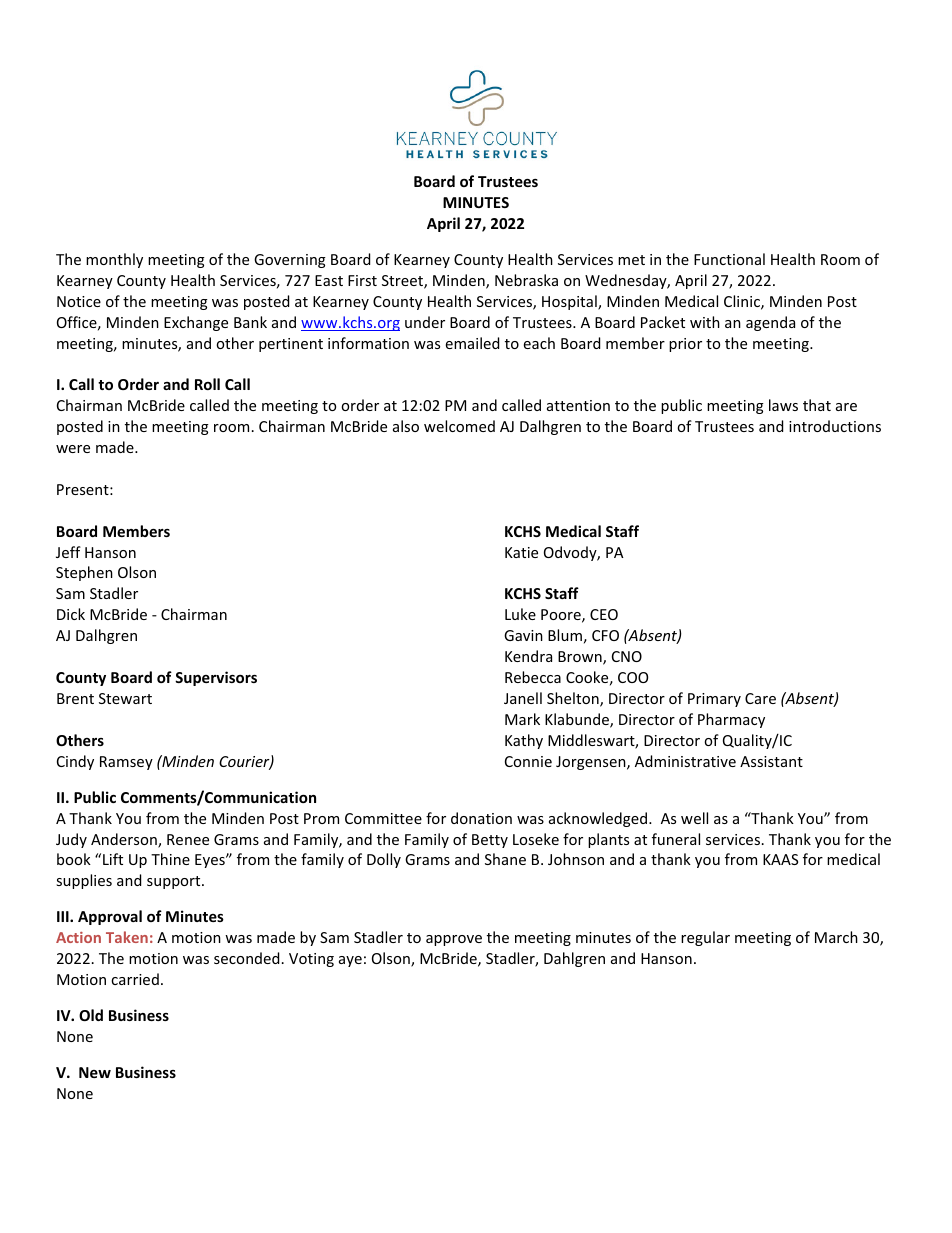  I want to click on monthly, so click(114, 260).
